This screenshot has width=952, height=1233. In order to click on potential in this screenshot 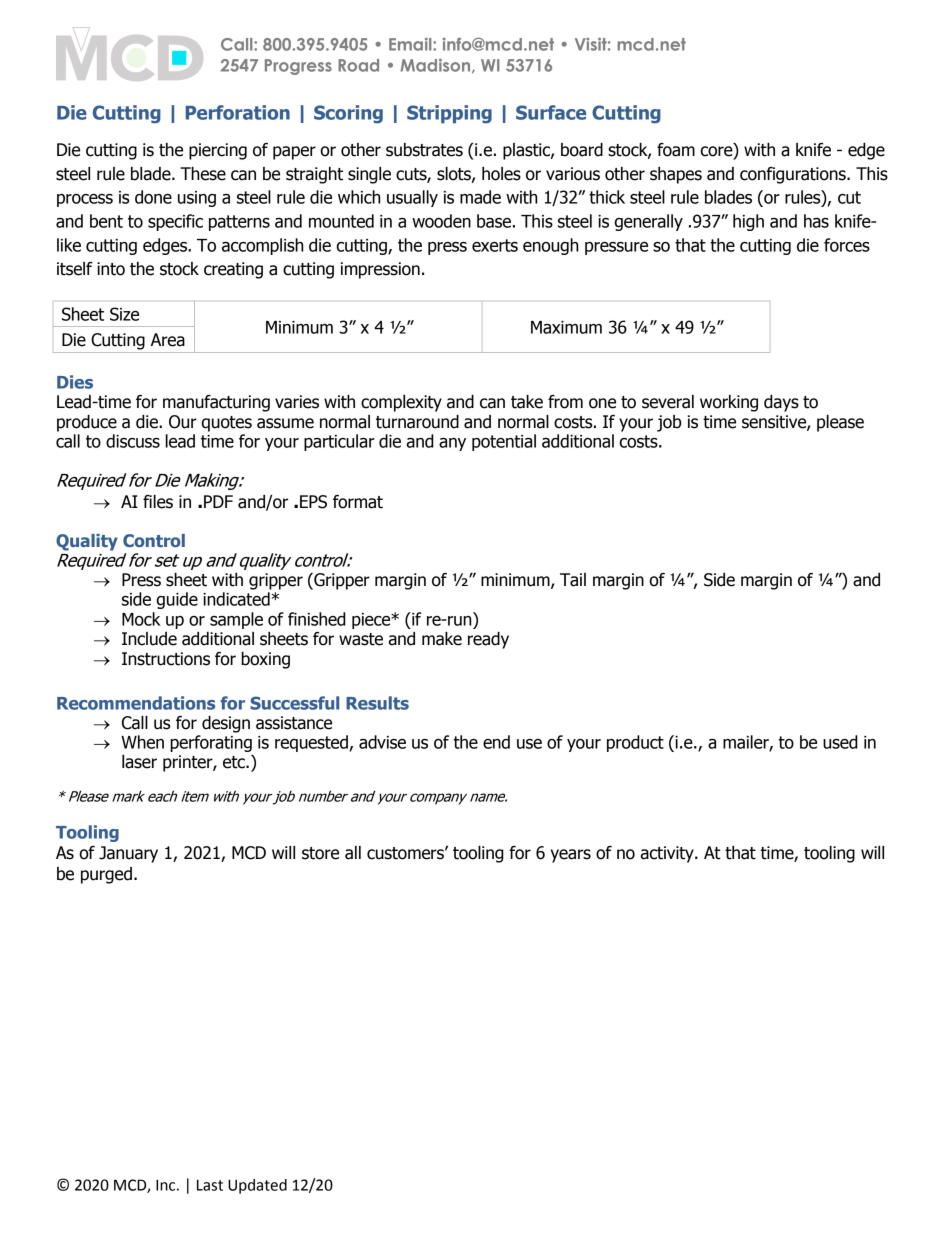, I will do `click(504, 442)`.
